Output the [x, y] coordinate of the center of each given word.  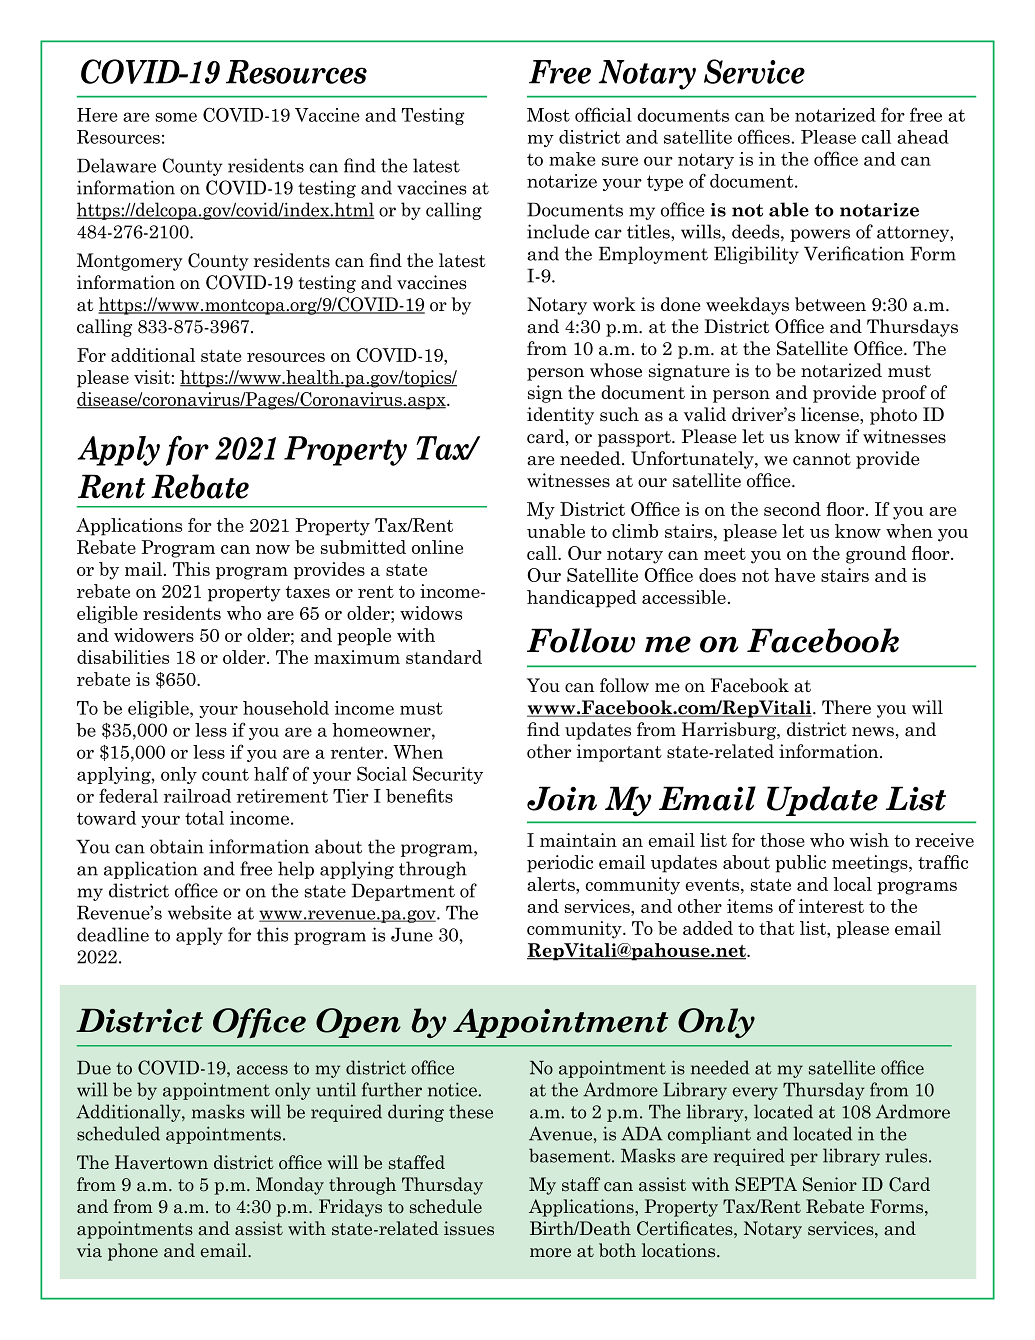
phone [133, 1252]
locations [680, 1250]
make [572, 159]
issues [469, 1228]
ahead [923, 137]
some [176, 117]
